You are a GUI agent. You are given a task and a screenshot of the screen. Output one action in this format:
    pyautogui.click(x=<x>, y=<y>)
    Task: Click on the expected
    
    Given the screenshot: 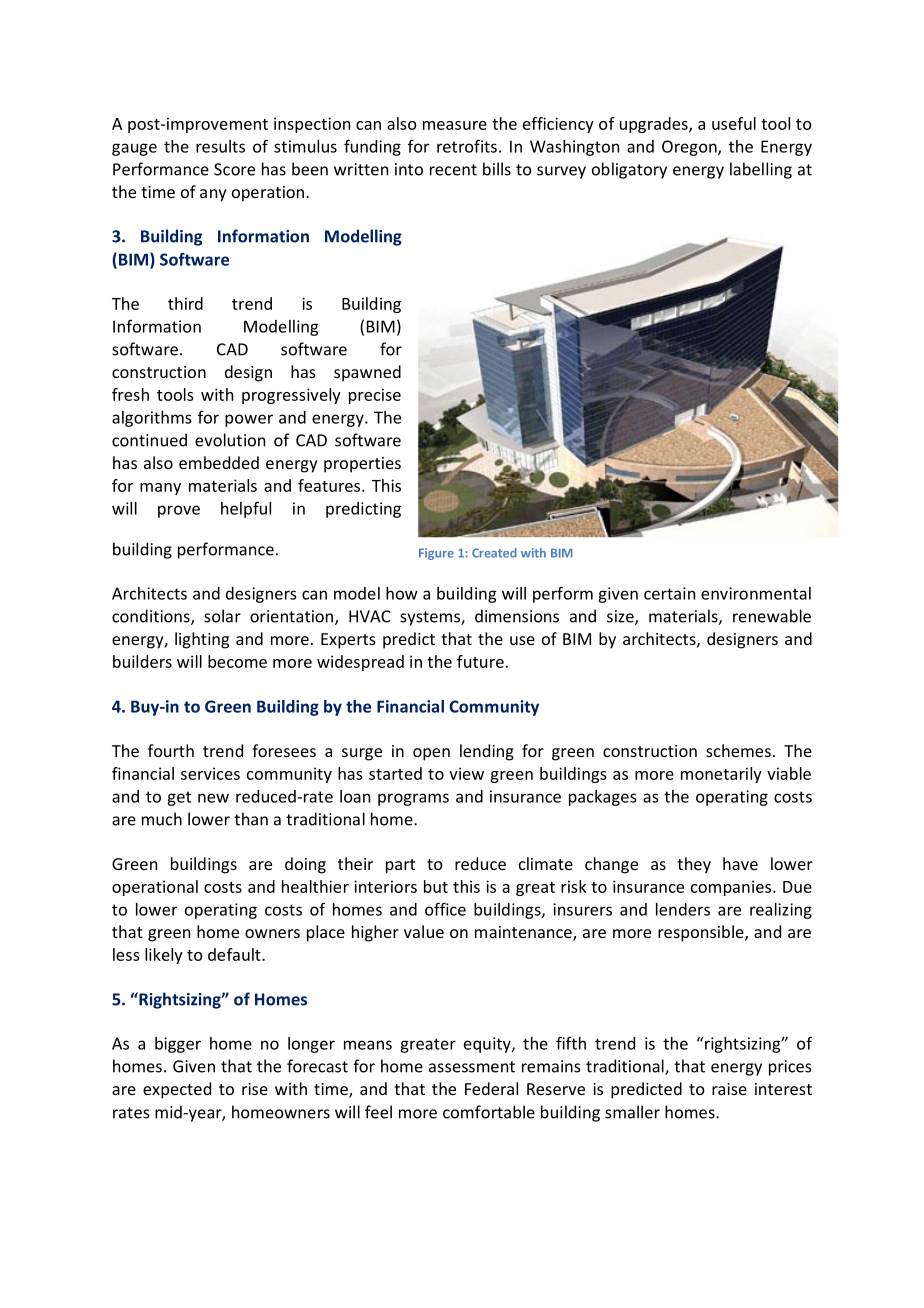 What is the action you would take?
    pyautogui.click(x=177, y=1090)
